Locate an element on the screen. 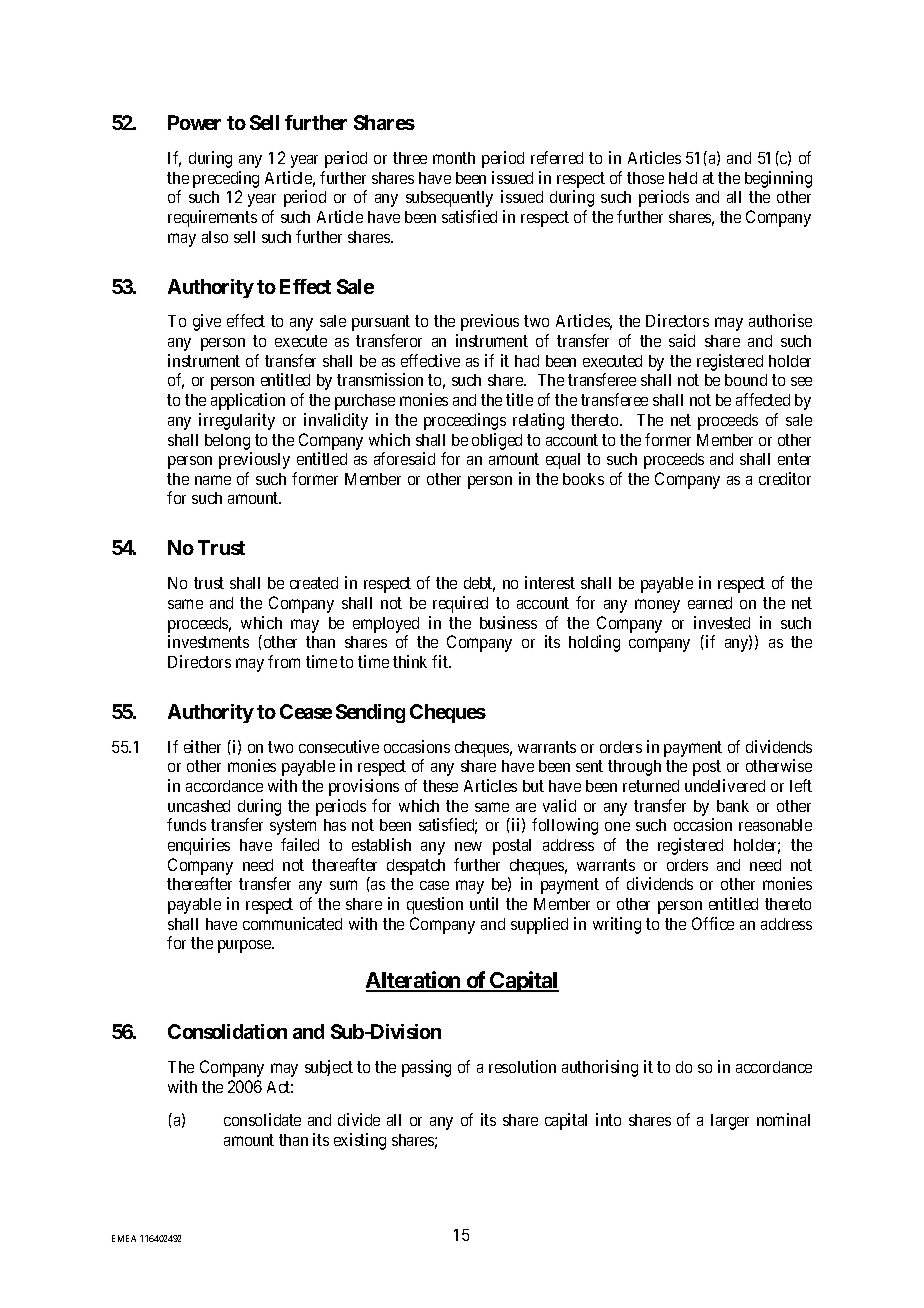 The width and height of the screenshot is (924, 1308). business is located at coordinates (508, 622).
